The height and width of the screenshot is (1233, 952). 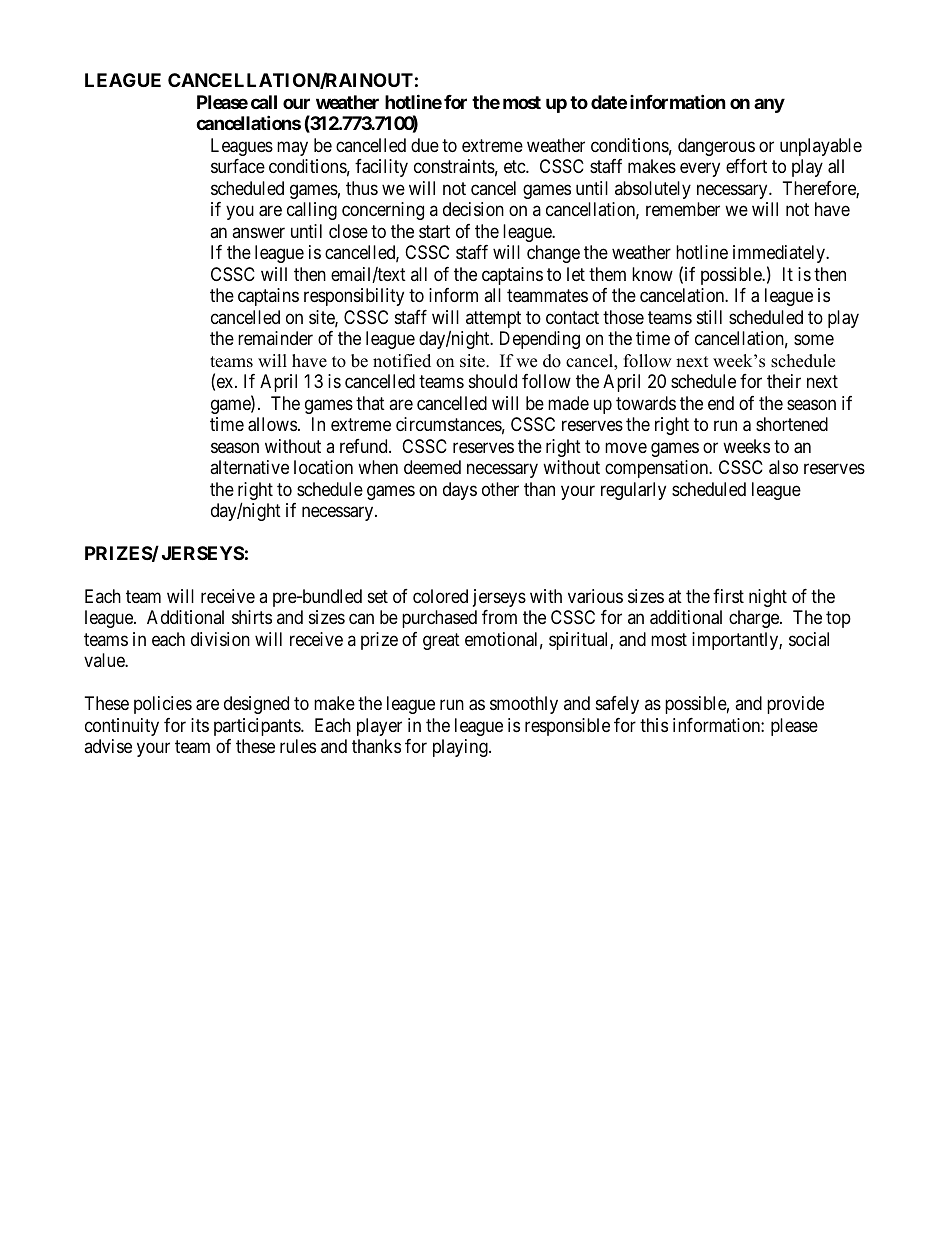 What do you see at coordinates (792, 424) in the screenshot?
I see `shortened` at bounding box center [792, 424].
